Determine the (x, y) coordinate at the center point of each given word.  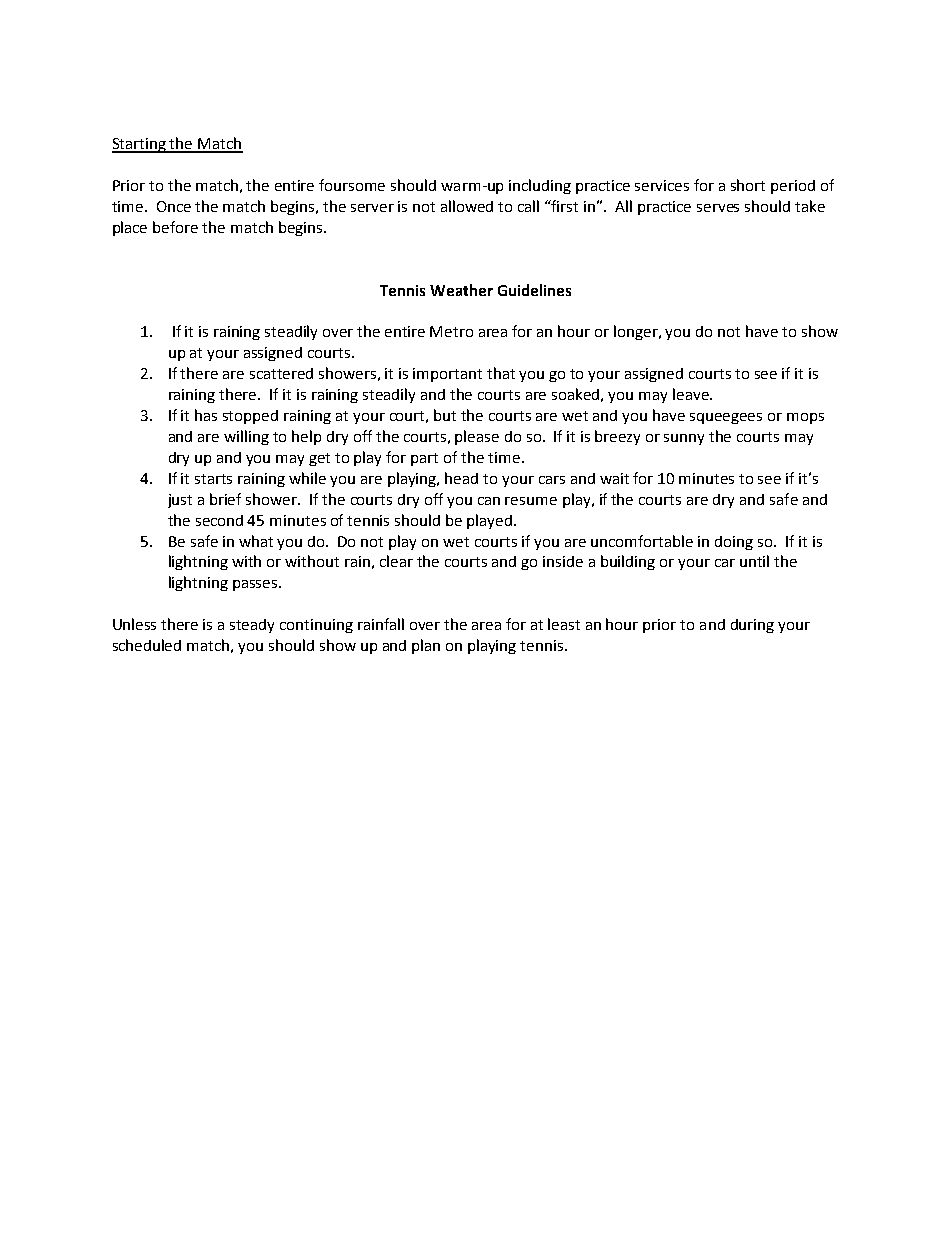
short (748, 185)
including (540, 186)
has (206, 415)
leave (692, 394)
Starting (140, 145)
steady (252, 626)
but (445, 415)
